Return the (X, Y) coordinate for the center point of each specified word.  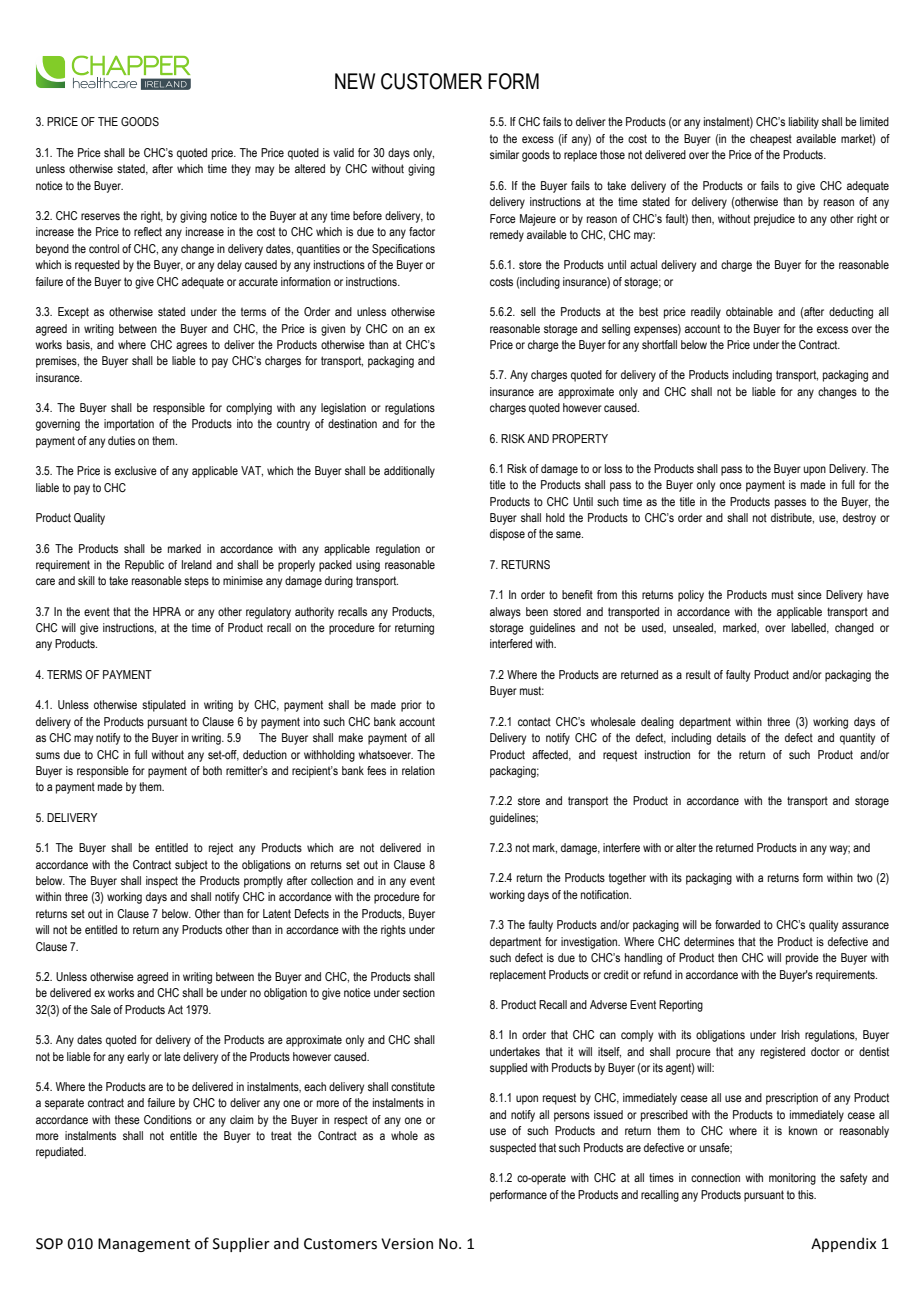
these (127, 1119)
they (241, 170)
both (212, 770)
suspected (513, 1149)
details (731, 737)
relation (418, 770)
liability (804, 123)
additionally (409, 472)
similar (504, 154)
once (731, 485)
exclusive (136, 470)
